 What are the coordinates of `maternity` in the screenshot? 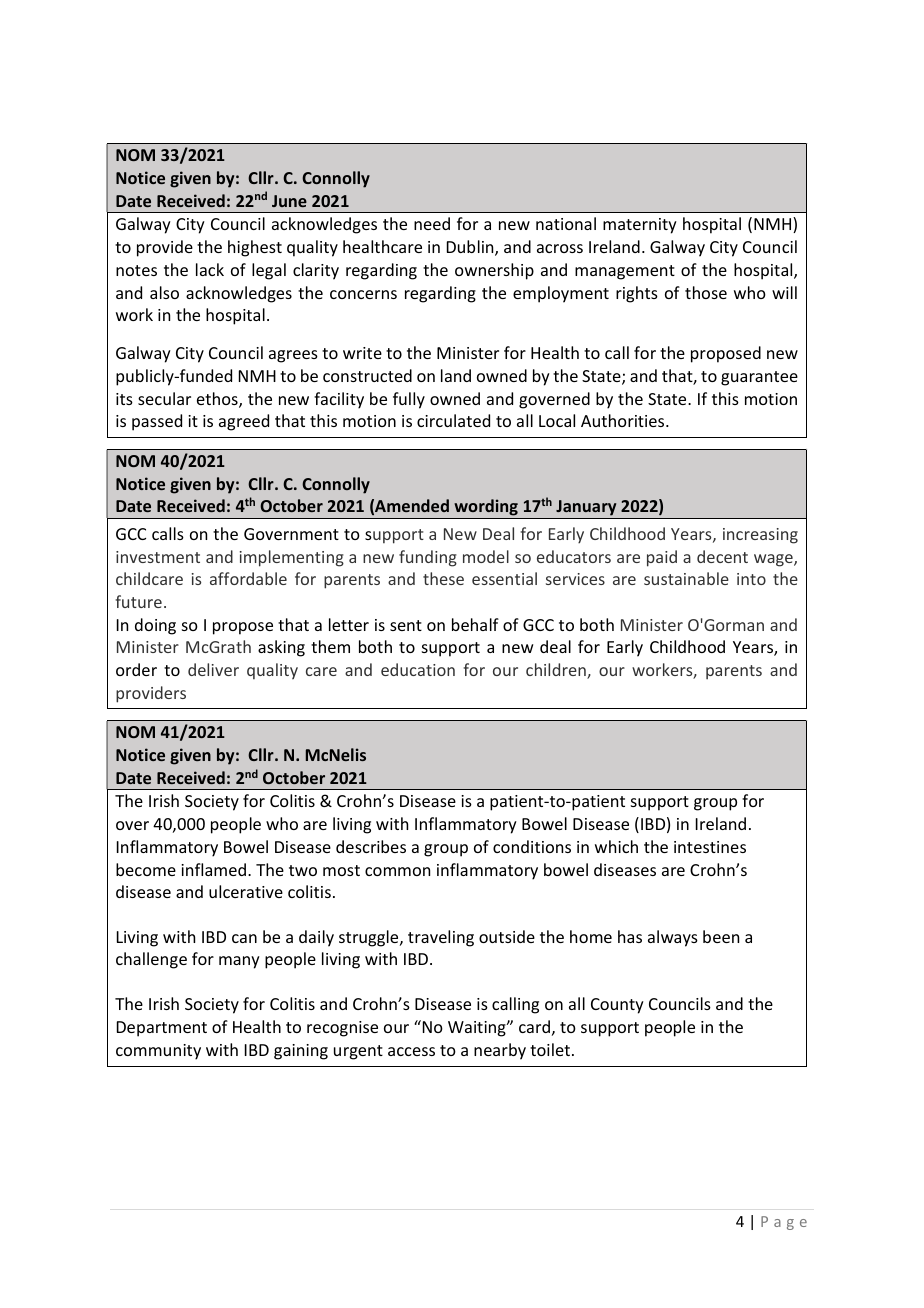 It's located at (640, 226).
